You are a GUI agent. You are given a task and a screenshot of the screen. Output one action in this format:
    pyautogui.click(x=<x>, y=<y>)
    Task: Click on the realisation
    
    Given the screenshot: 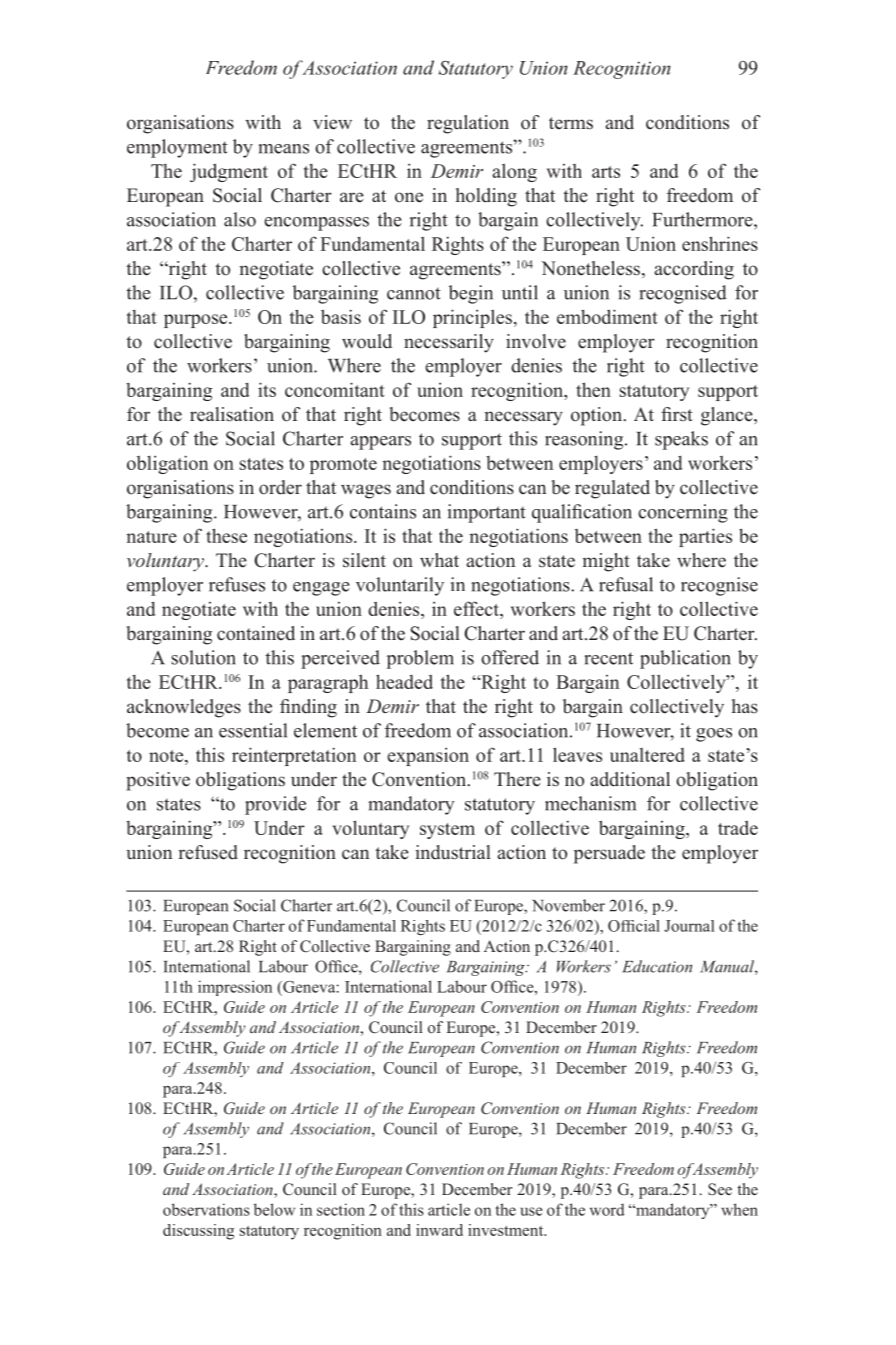 What is the action you would take?
    pyautogui.click(x=232, y=414)
